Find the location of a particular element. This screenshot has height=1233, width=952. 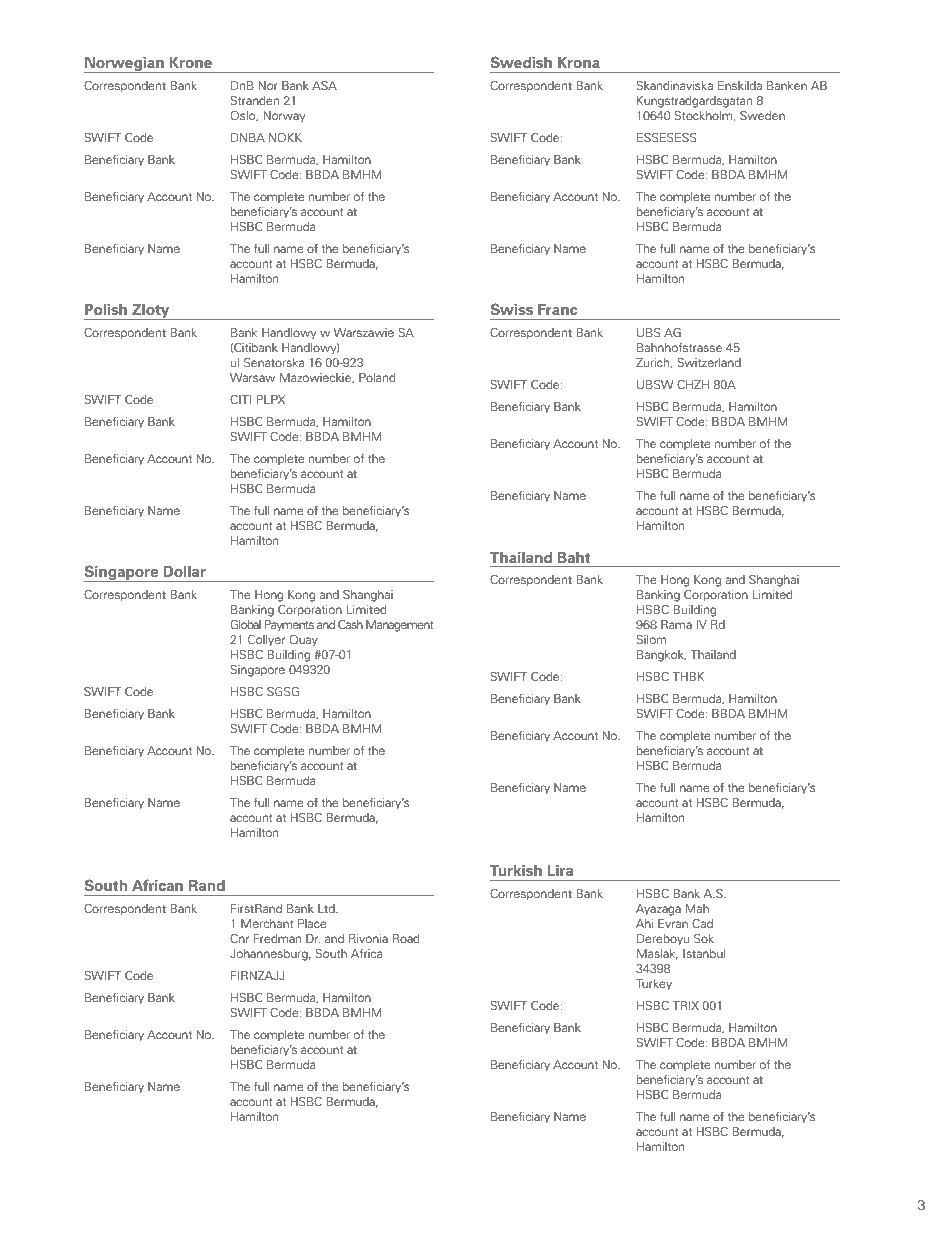

Cnr is located at coordinates (239, 938).
